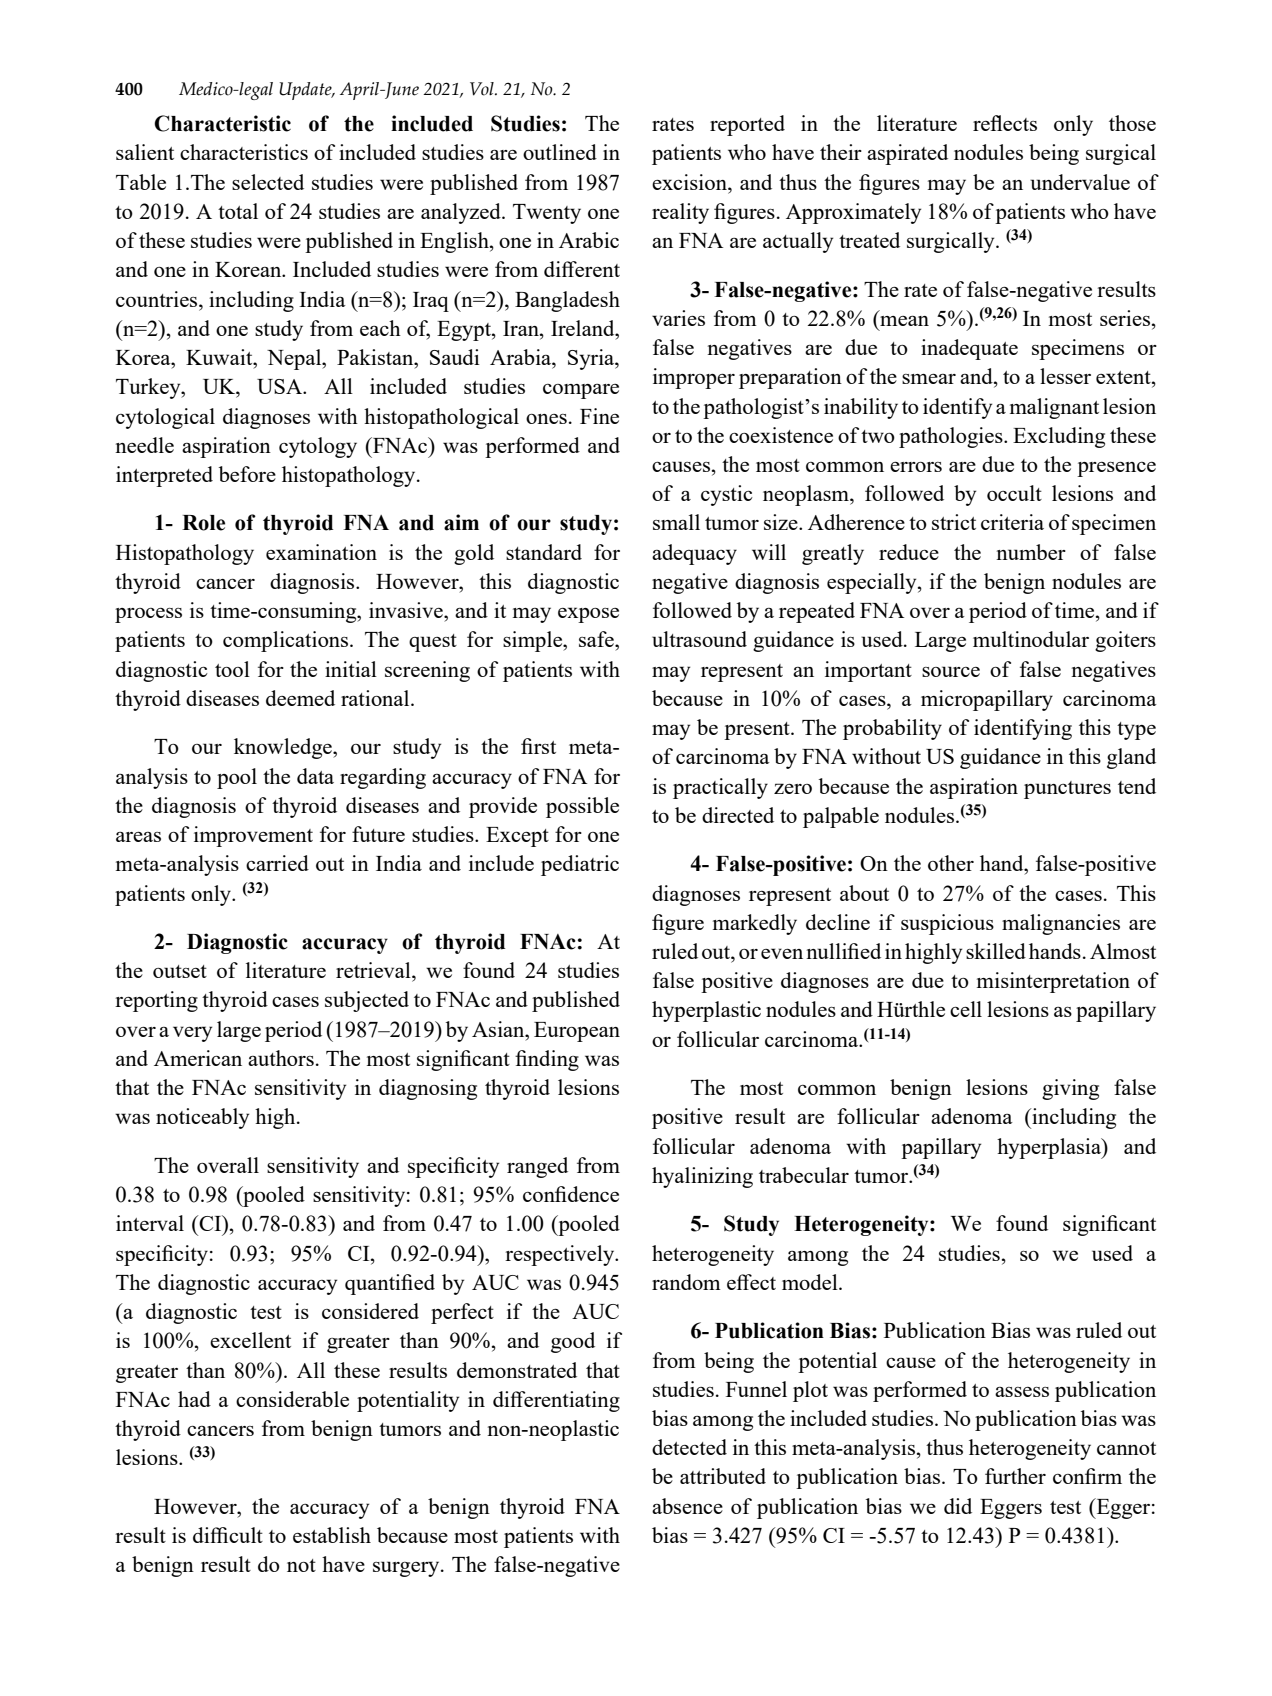  I want to click on difficult, so click(228, 1535).
